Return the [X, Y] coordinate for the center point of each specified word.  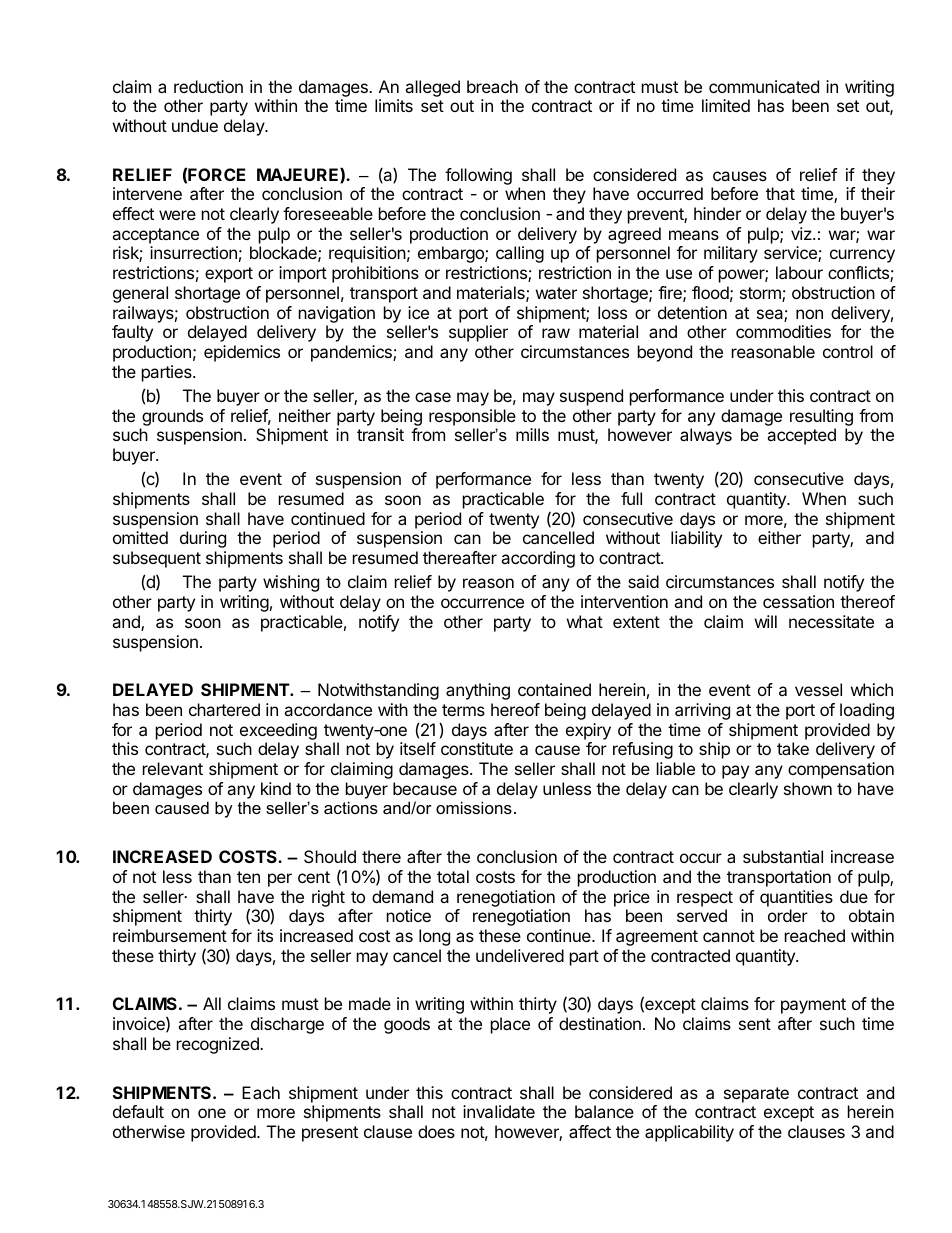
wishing [291, 583]
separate [756, 1095]
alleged [432, 88]
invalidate [499, 1111]
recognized [219, 1045]
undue [195, 125]
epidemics [242, 353]
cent [314, 877]
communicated [764, 86]
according [538, 559]
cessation [798, 601]
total [453, 876]
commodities [783, 331]
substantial [783, 856]
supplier [478, 333]
